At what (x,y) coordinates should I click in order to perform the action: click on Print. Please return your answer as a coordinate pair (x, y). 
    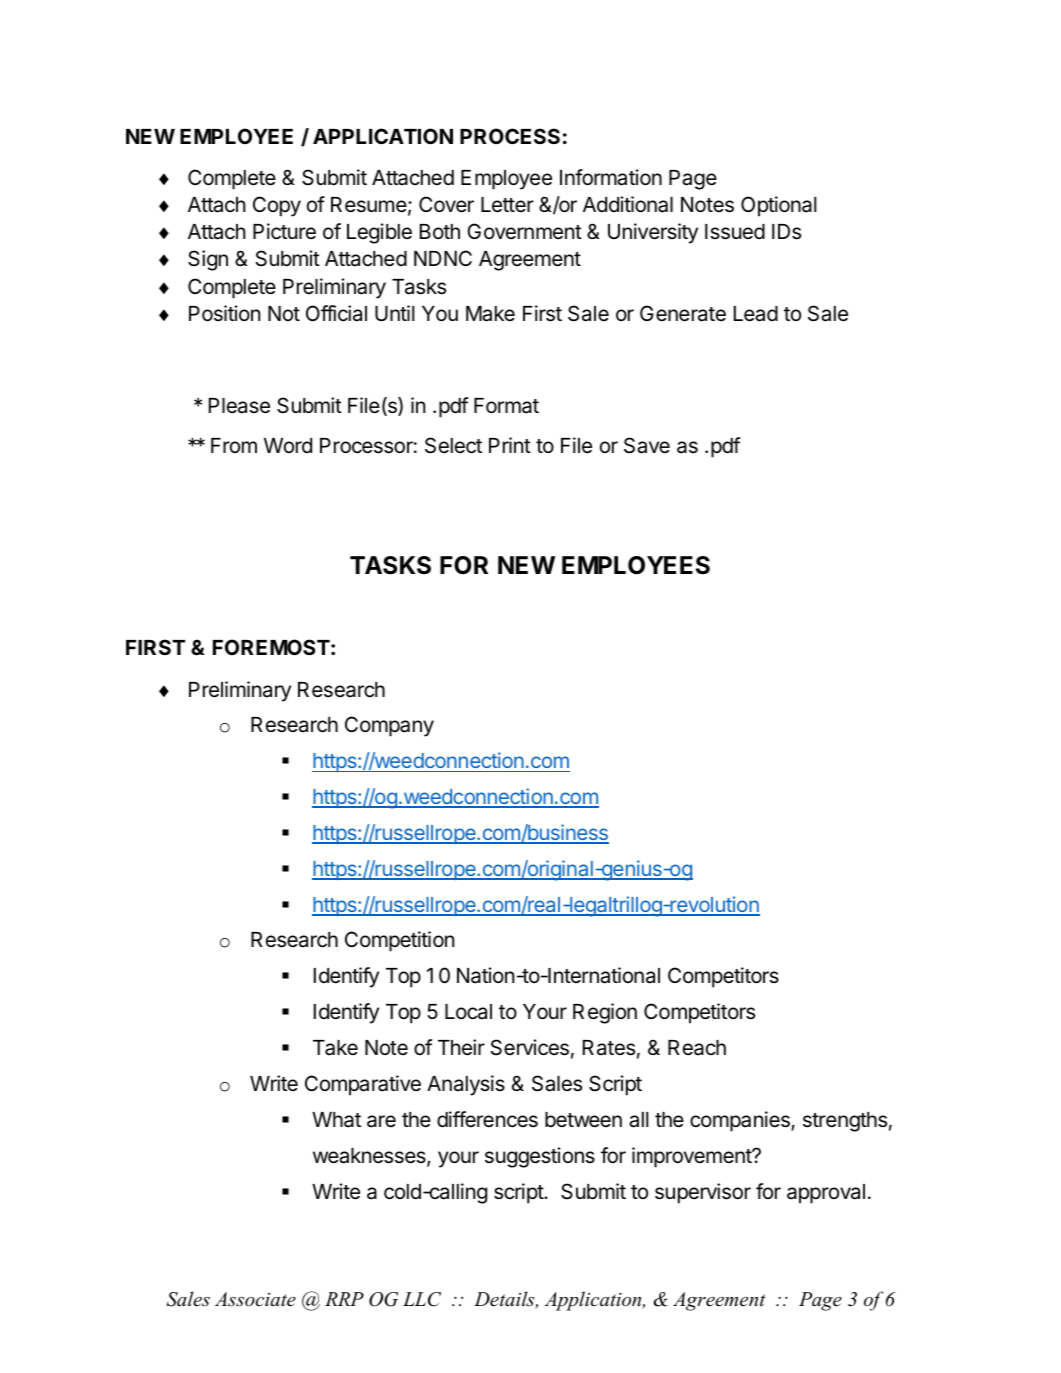
    Looking at the image, I should click on (510, 445).
